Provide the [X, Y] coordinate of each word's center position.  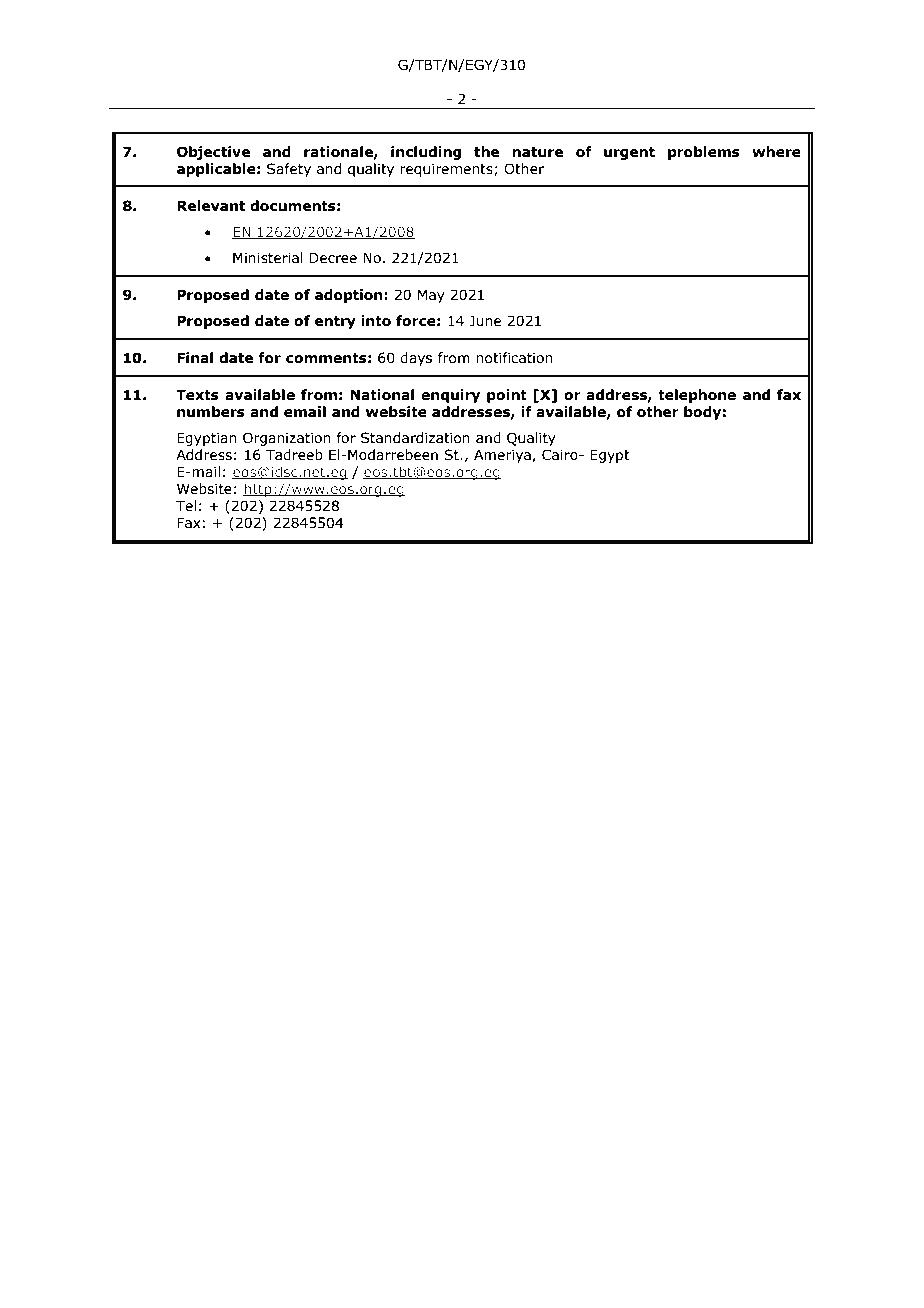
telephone [697, 396]
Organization [287, 439]
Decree [333, 258]
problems [704, 153]
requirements [447, 170]
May [431, 296]
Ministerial [268, 258]
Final [195, 358]
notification [514, 358]
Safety [289, 170]
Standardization [415, 438]
